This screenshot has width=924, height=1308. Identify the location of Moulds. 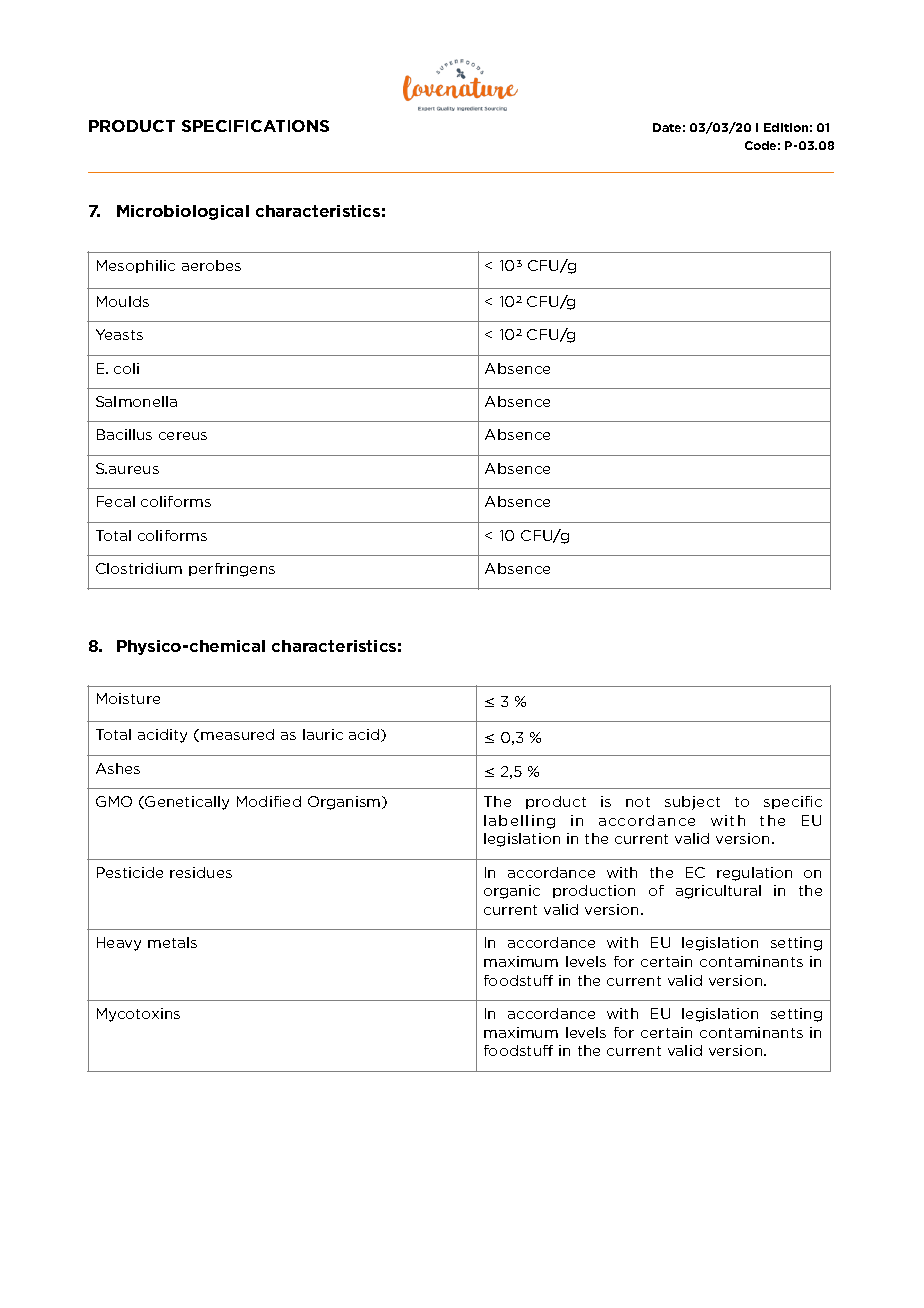
(123, 301).
